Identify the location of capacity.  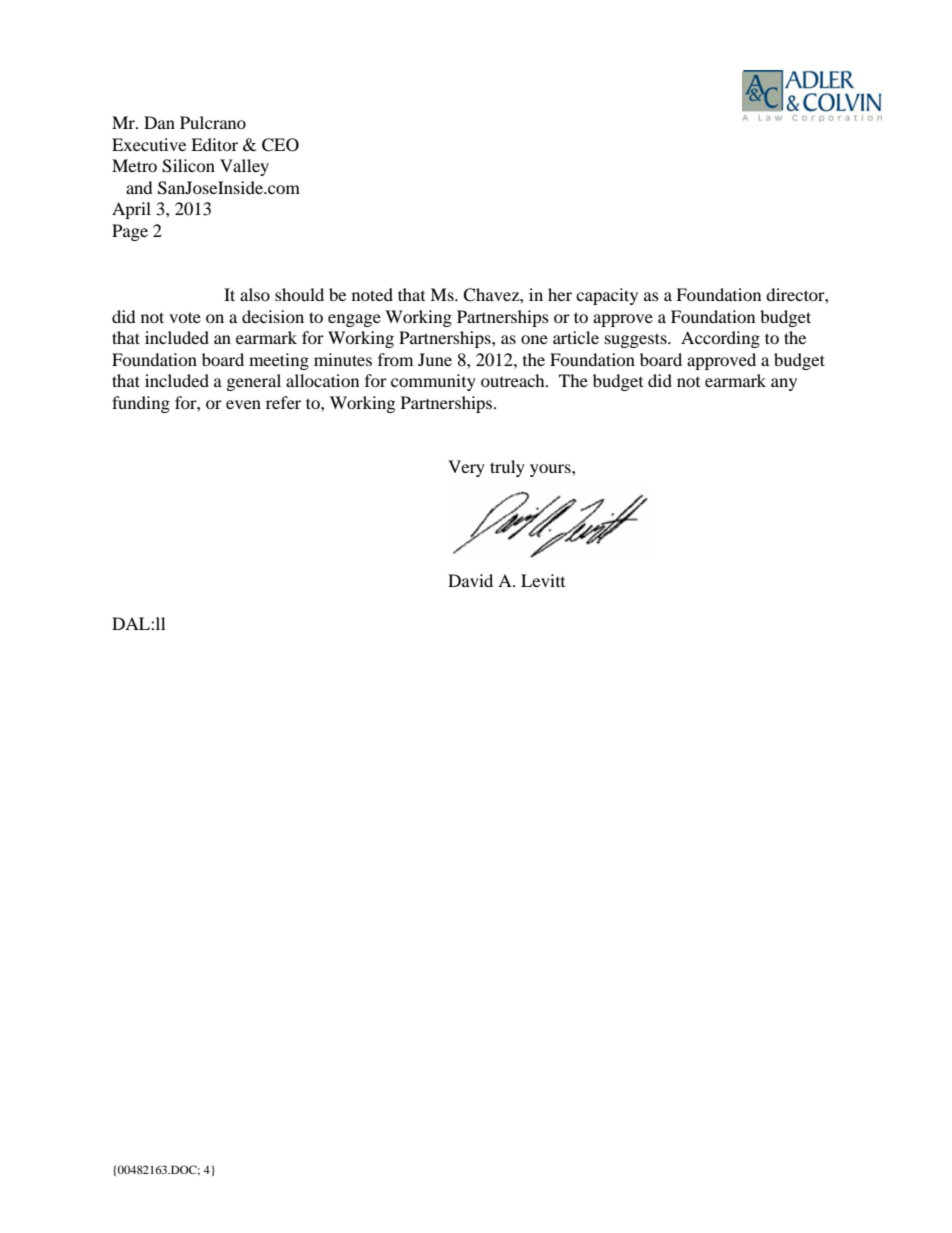
(607, 296).
